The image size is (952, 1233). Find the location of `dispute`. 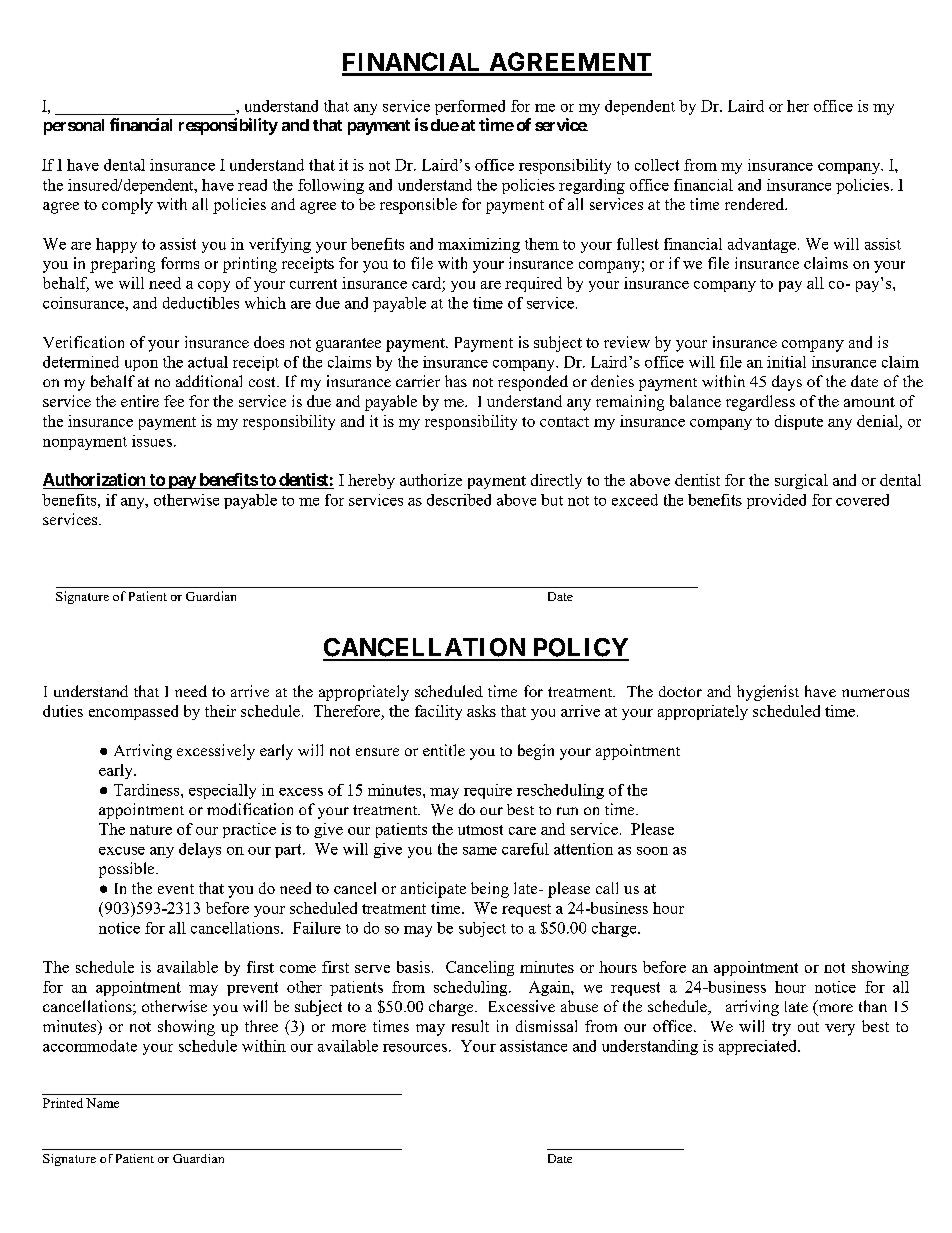

dispute is located at coordinates (799, 422).
